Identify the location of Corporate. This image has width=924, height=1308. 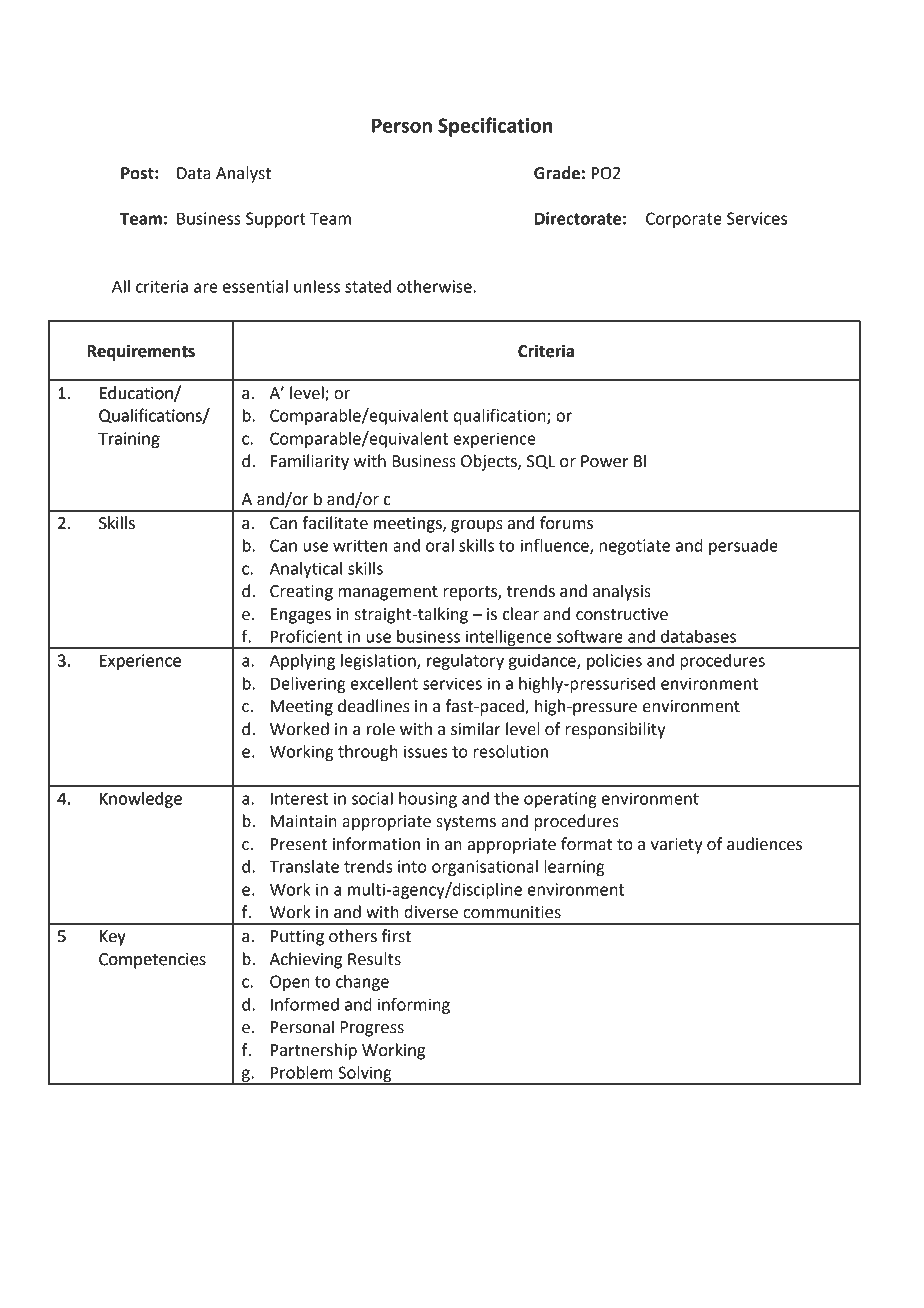
(684, 220).
